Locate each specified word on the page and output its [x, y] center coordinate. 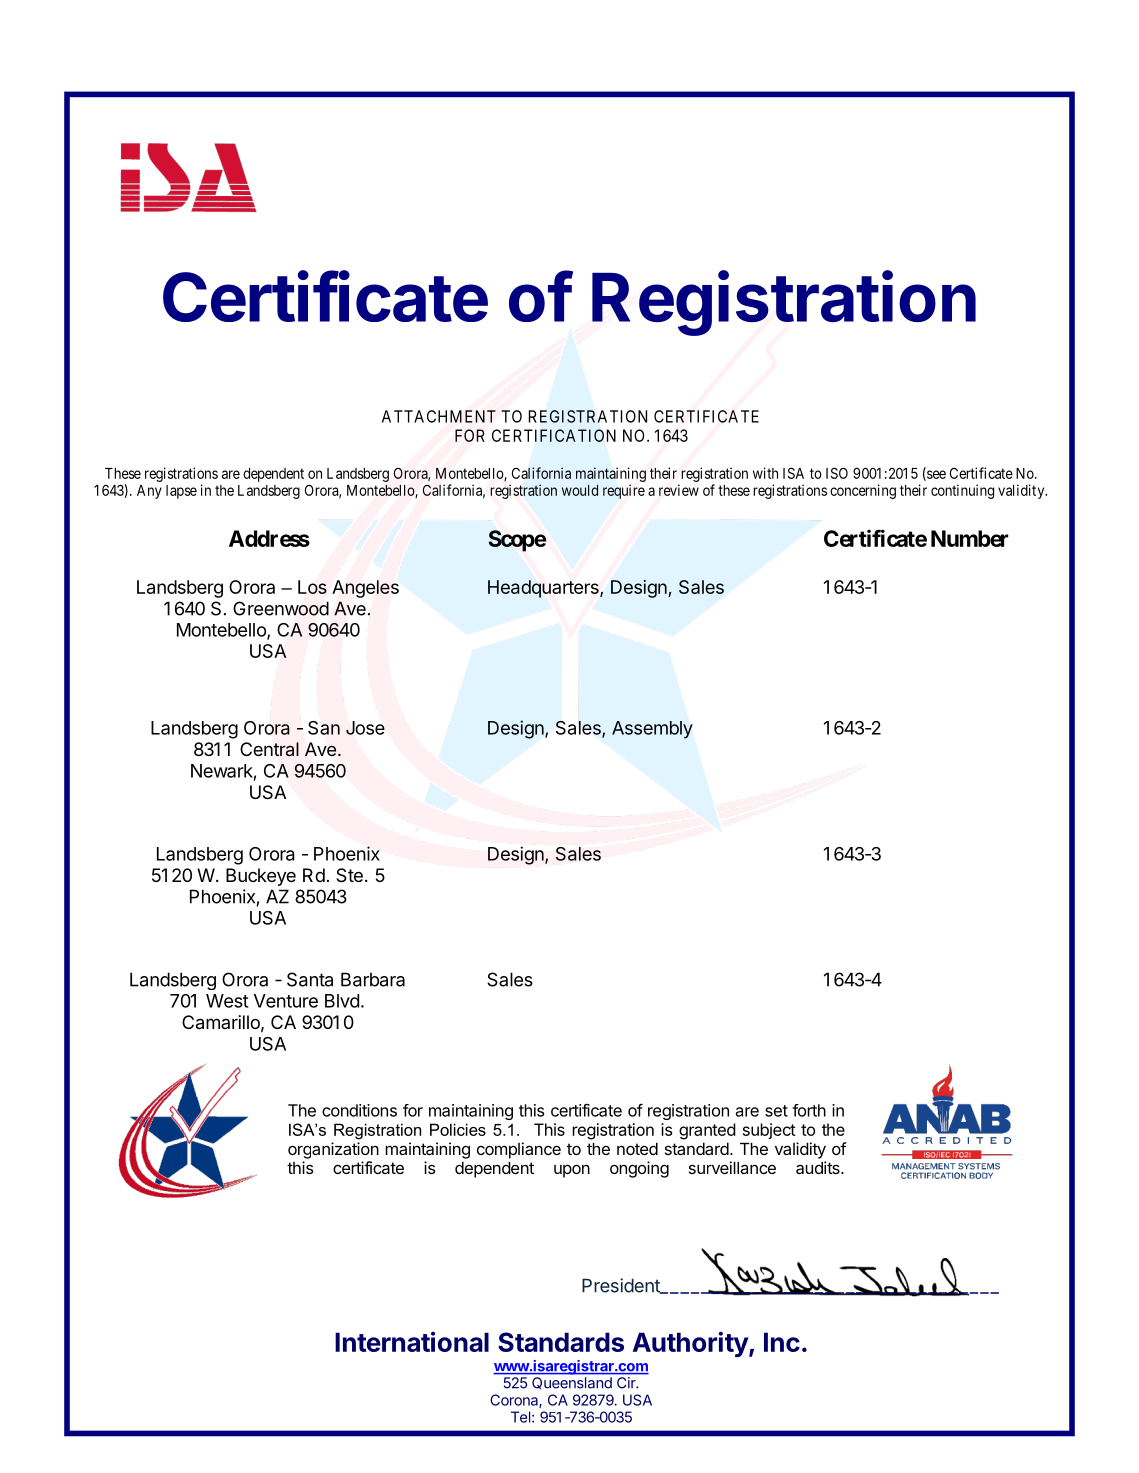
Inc [782, 1342]
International [412, 1342]
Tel [520, 1417]
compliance [519, 1150]
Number [969, 538]
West [227, 1001]
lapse [181, 492]
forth [809, 1110]
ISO [837, 473]
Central [269, 749]
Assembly [652, 730]
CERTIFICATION [554, 435]
